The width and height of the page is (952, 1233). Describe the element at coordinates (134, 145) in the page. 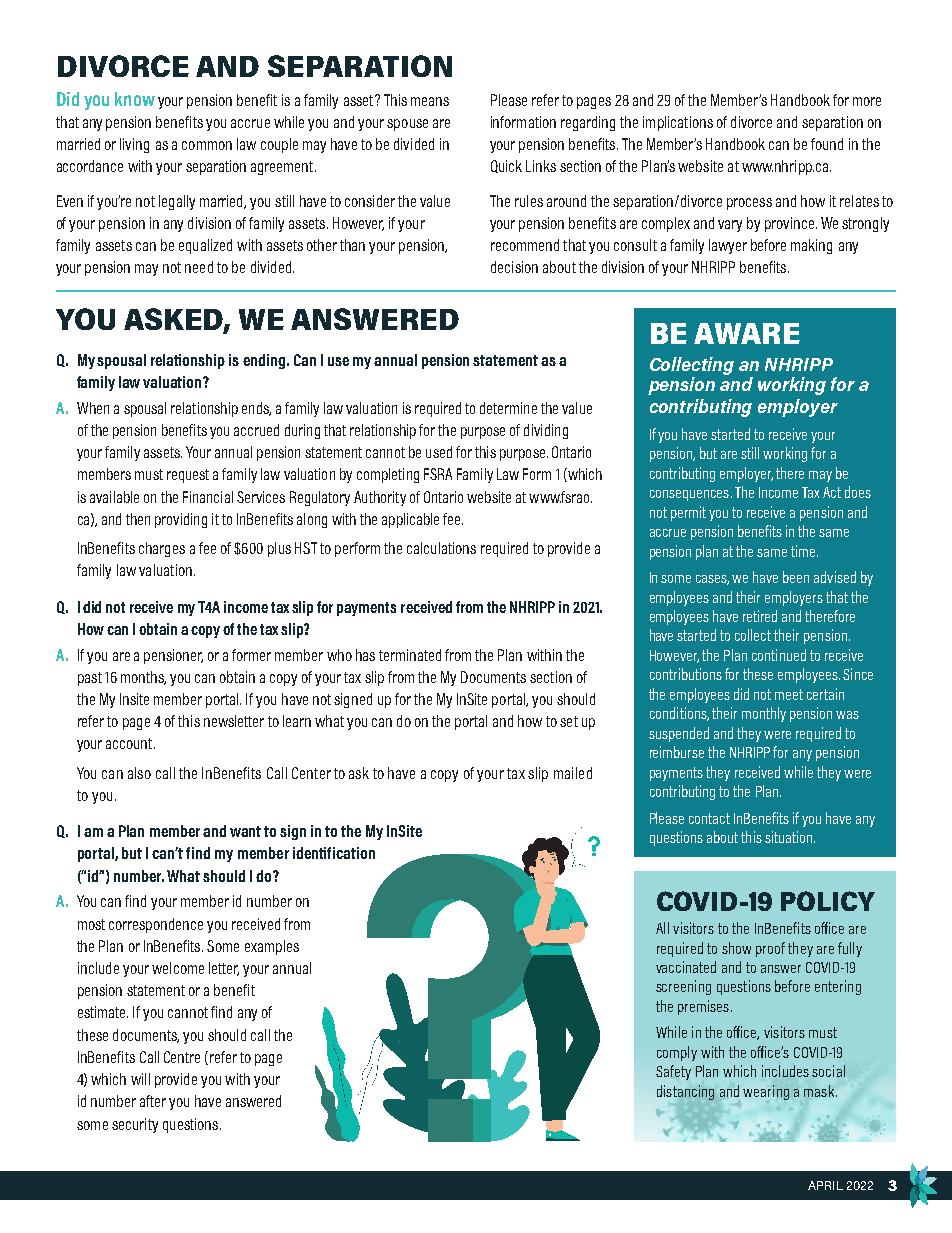

I see `living` at that location.
